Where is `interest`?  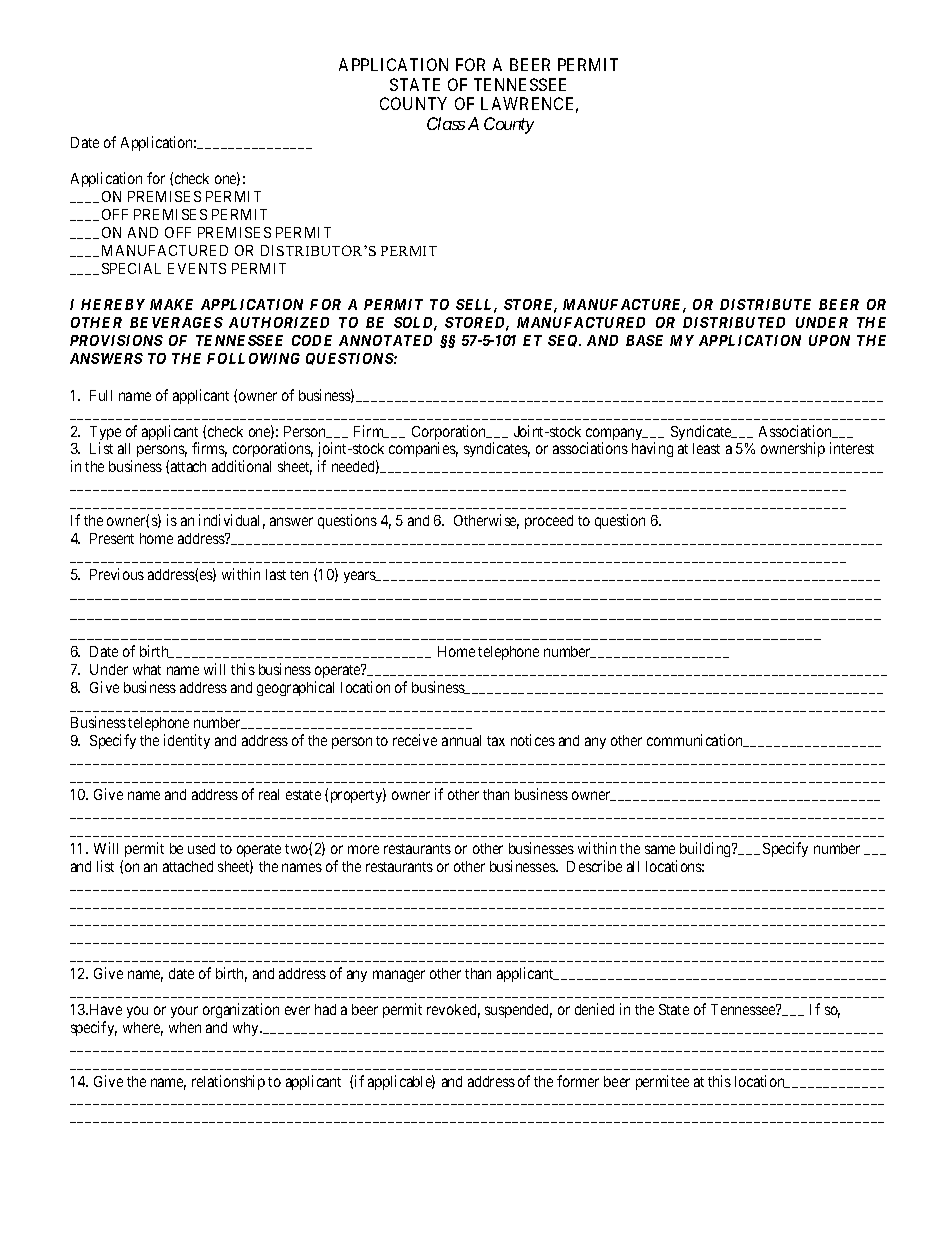
interest is located at coordinates (852, 448).
